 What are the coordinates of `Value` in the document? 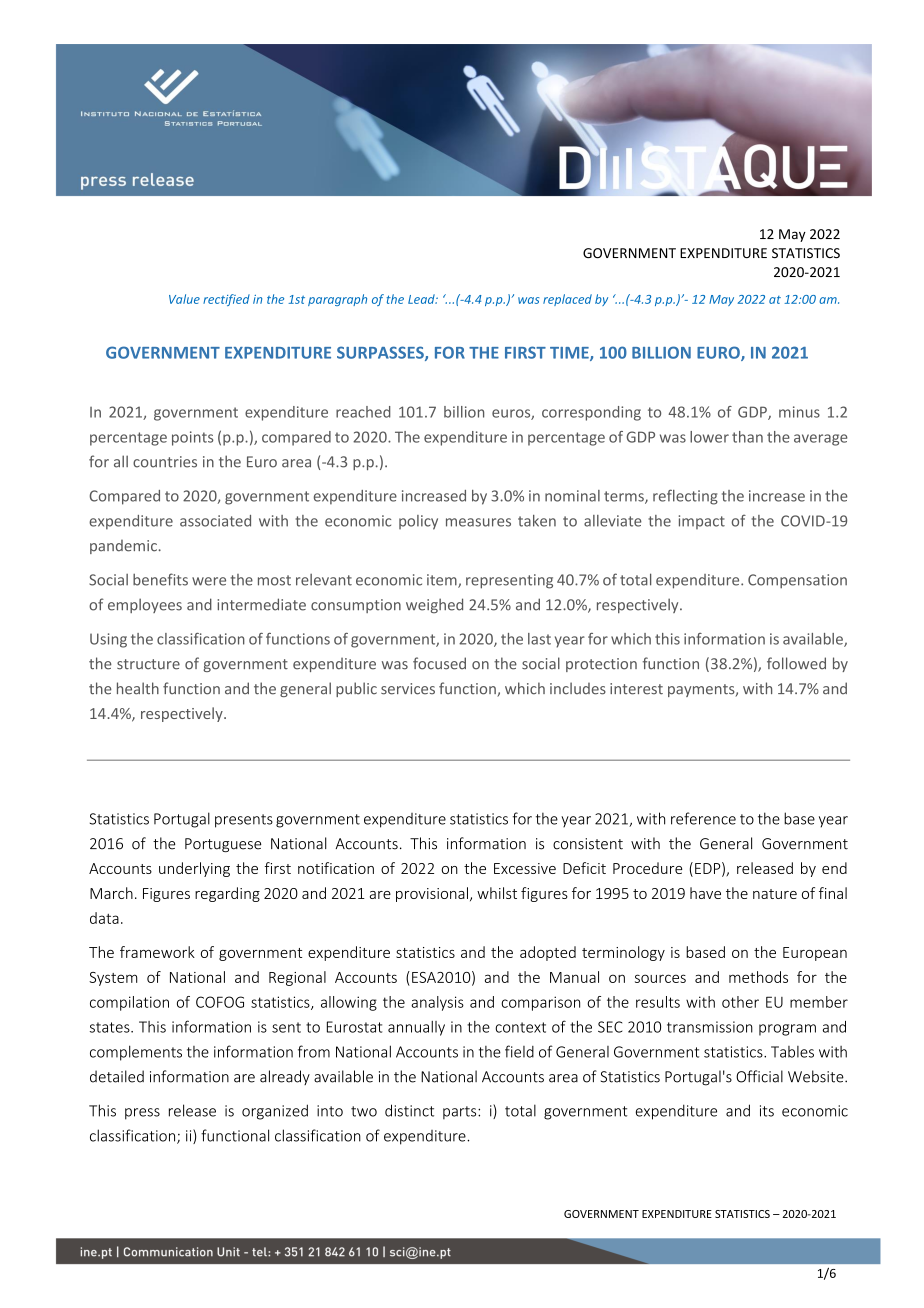 It's located at (184, 299).
